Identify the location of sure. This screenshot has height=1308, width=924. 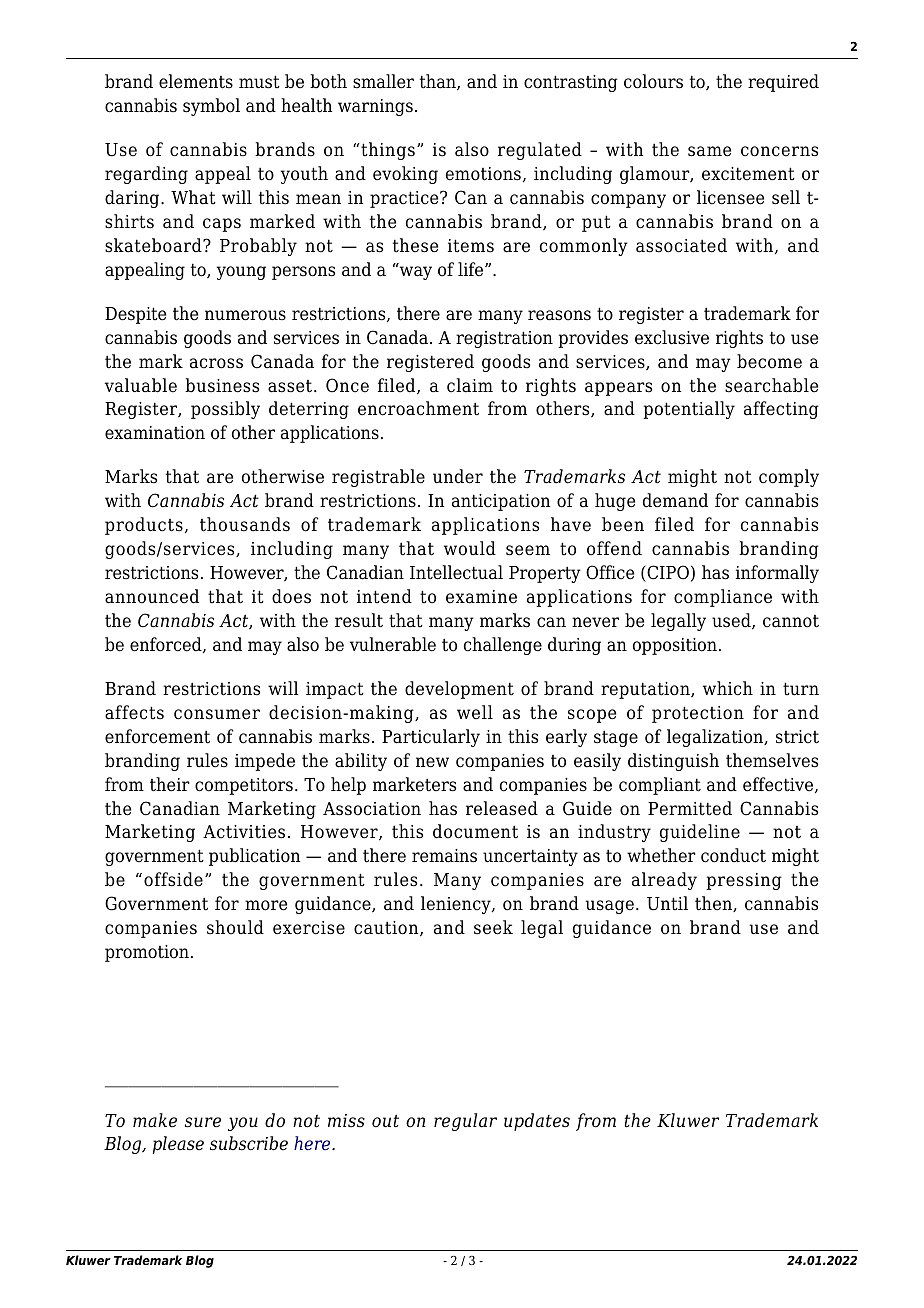
(203, 1122).
